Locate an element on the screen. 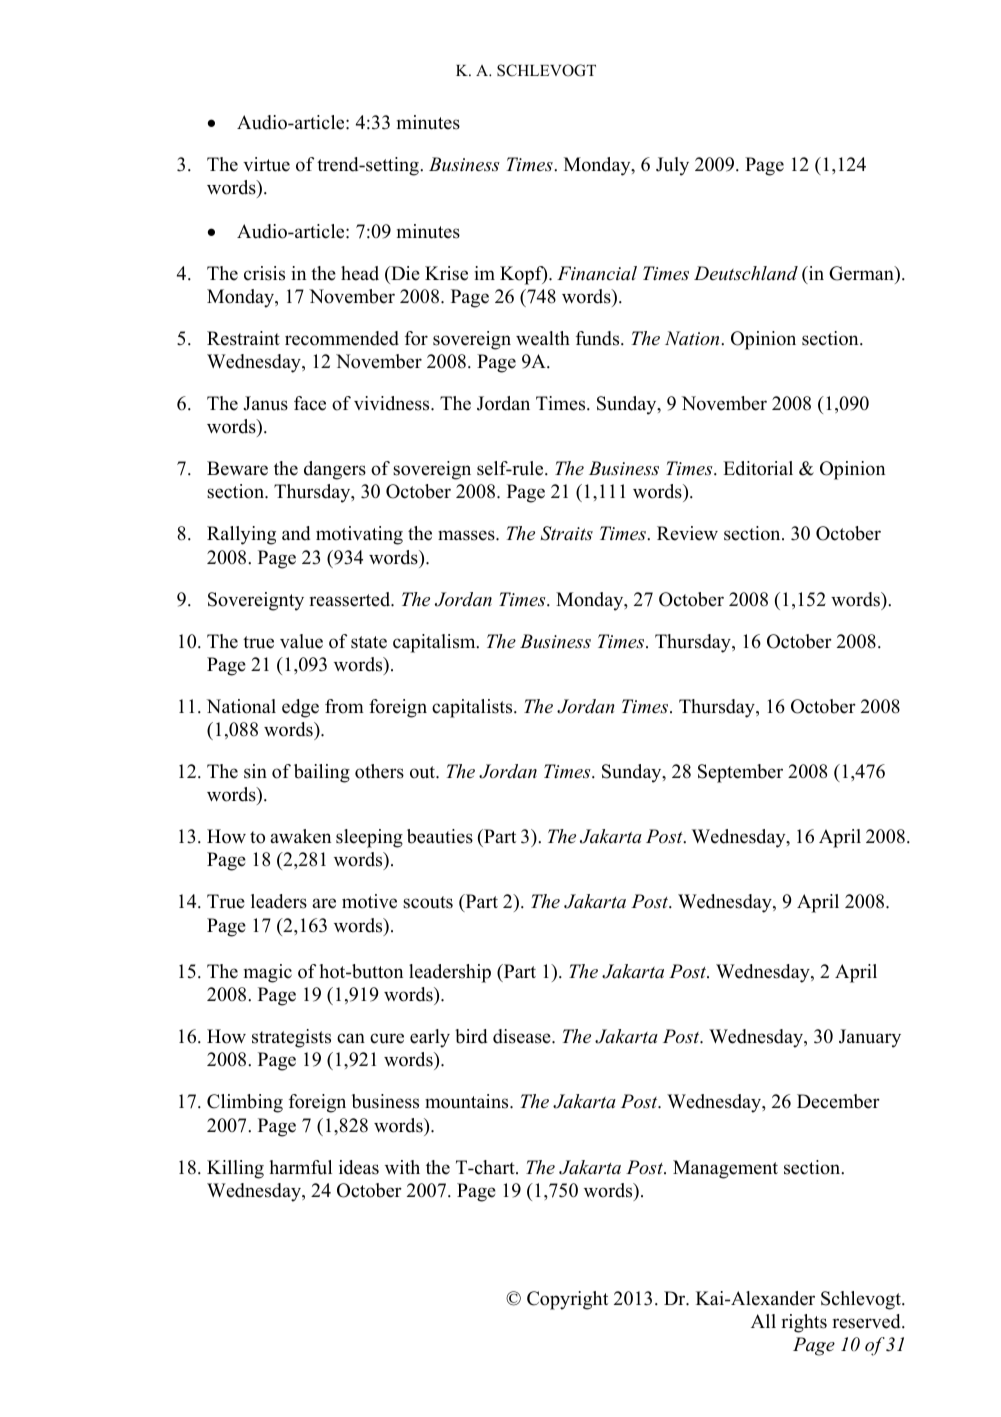 The image size is (1001, 1417). bailing is located at coordinates (322, 773).
